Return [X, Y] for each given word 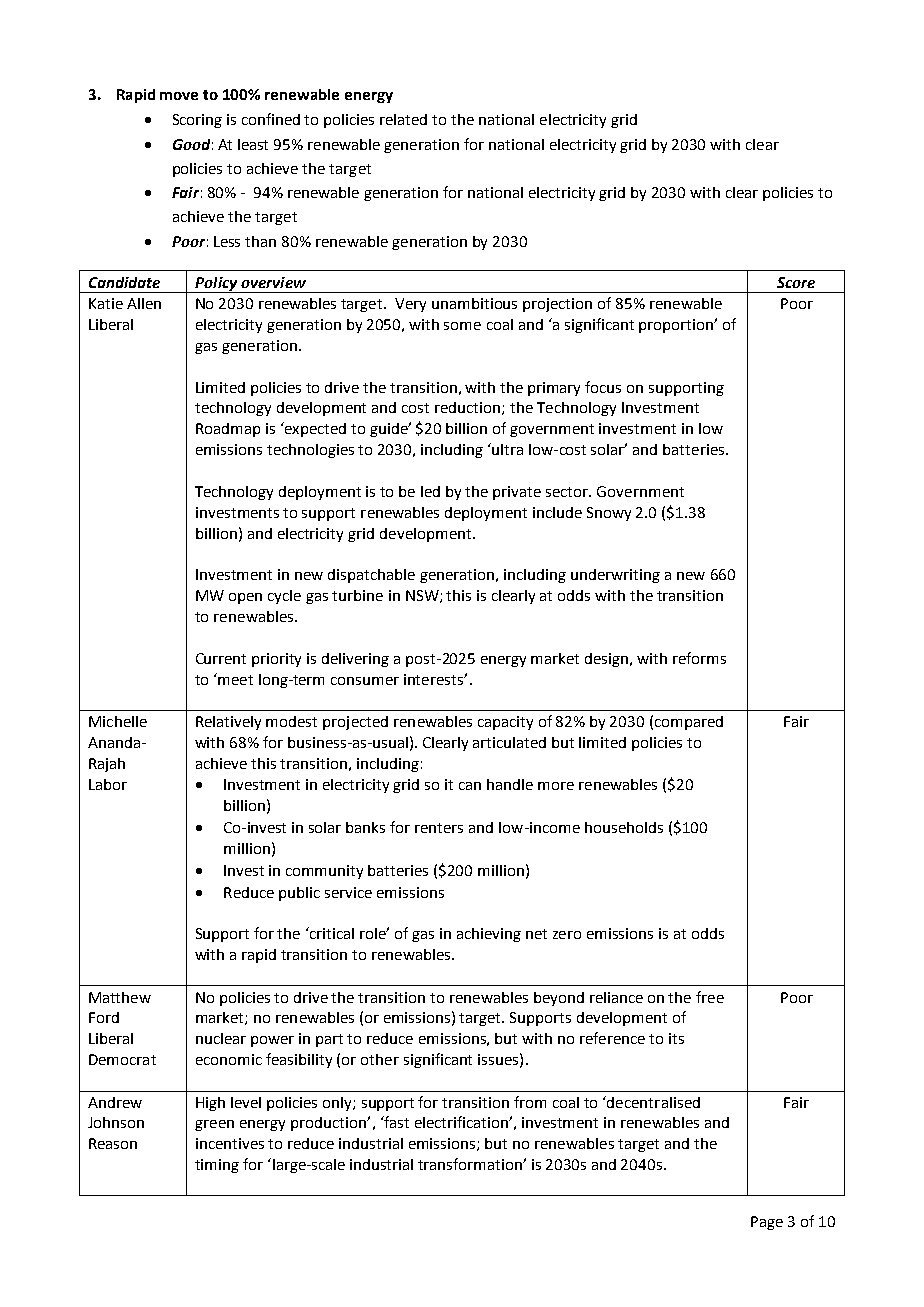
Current [221, 658]
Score [796, 282]
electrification [462, 1122]
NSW [423, 596]
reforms [699, 658]
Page [767, 1223]
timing [217, 1166]
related [403, 119]
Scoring [197, 121]
